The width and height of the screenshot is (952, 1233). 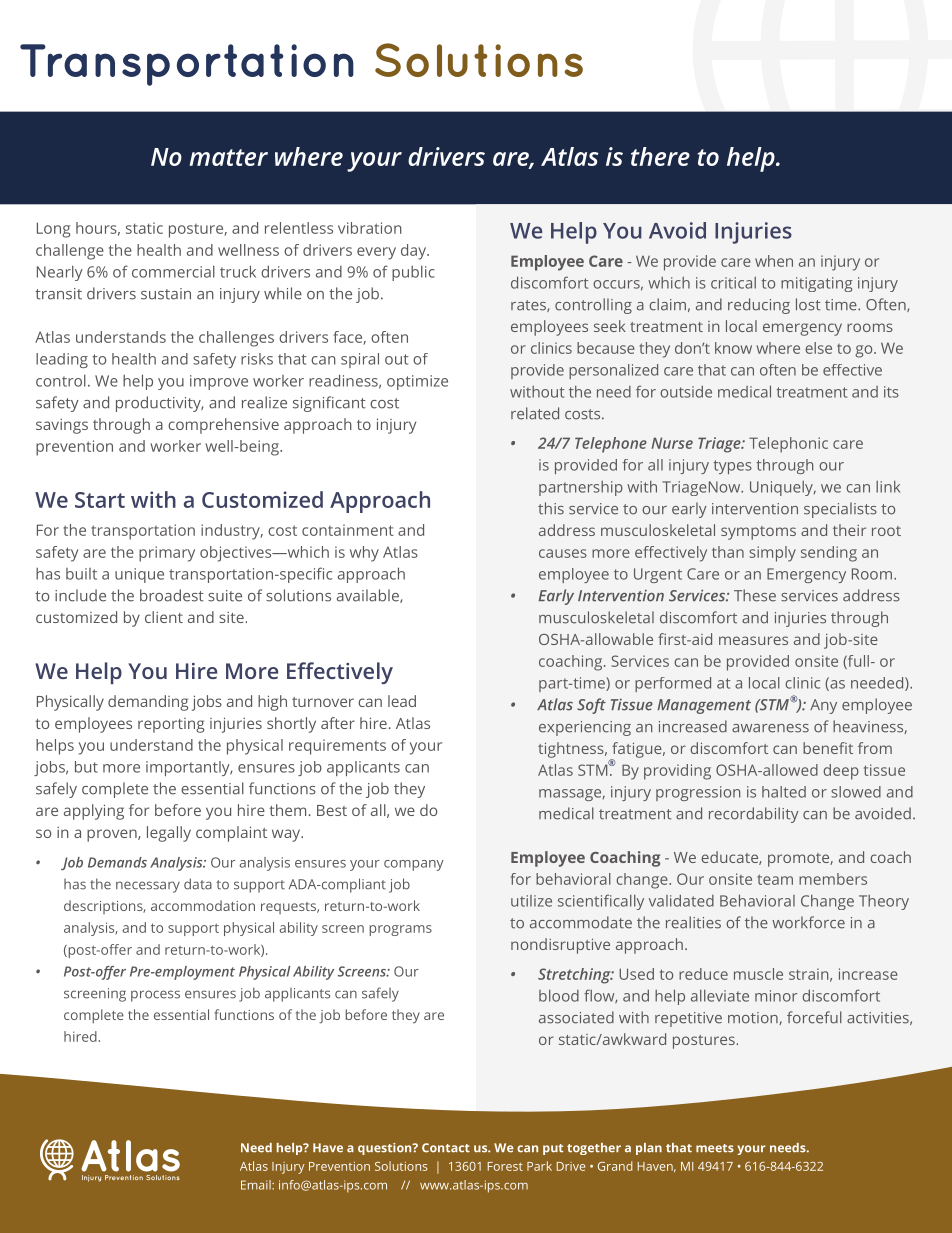 I want to click on day, so click(x=415, y=252).
